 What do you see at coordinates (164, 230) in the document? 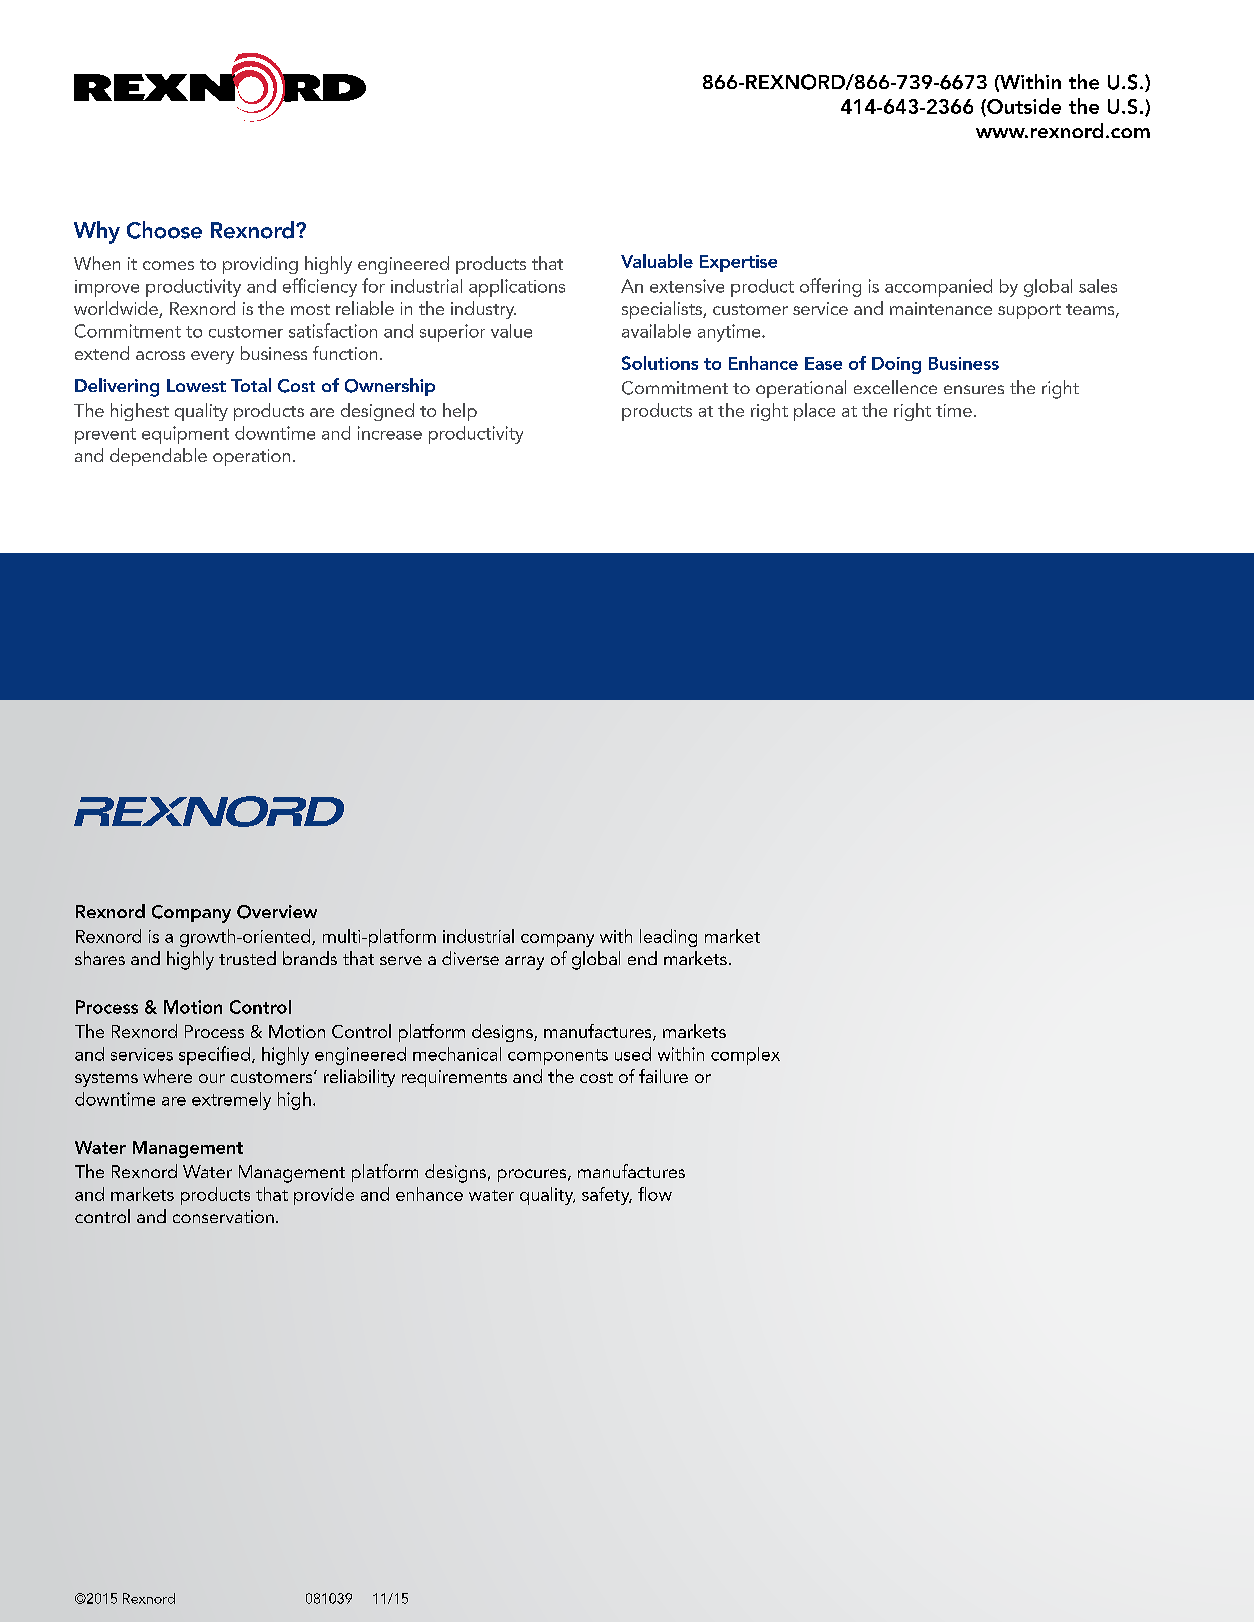
I see `Choose` at bounding box center [164, 230].
